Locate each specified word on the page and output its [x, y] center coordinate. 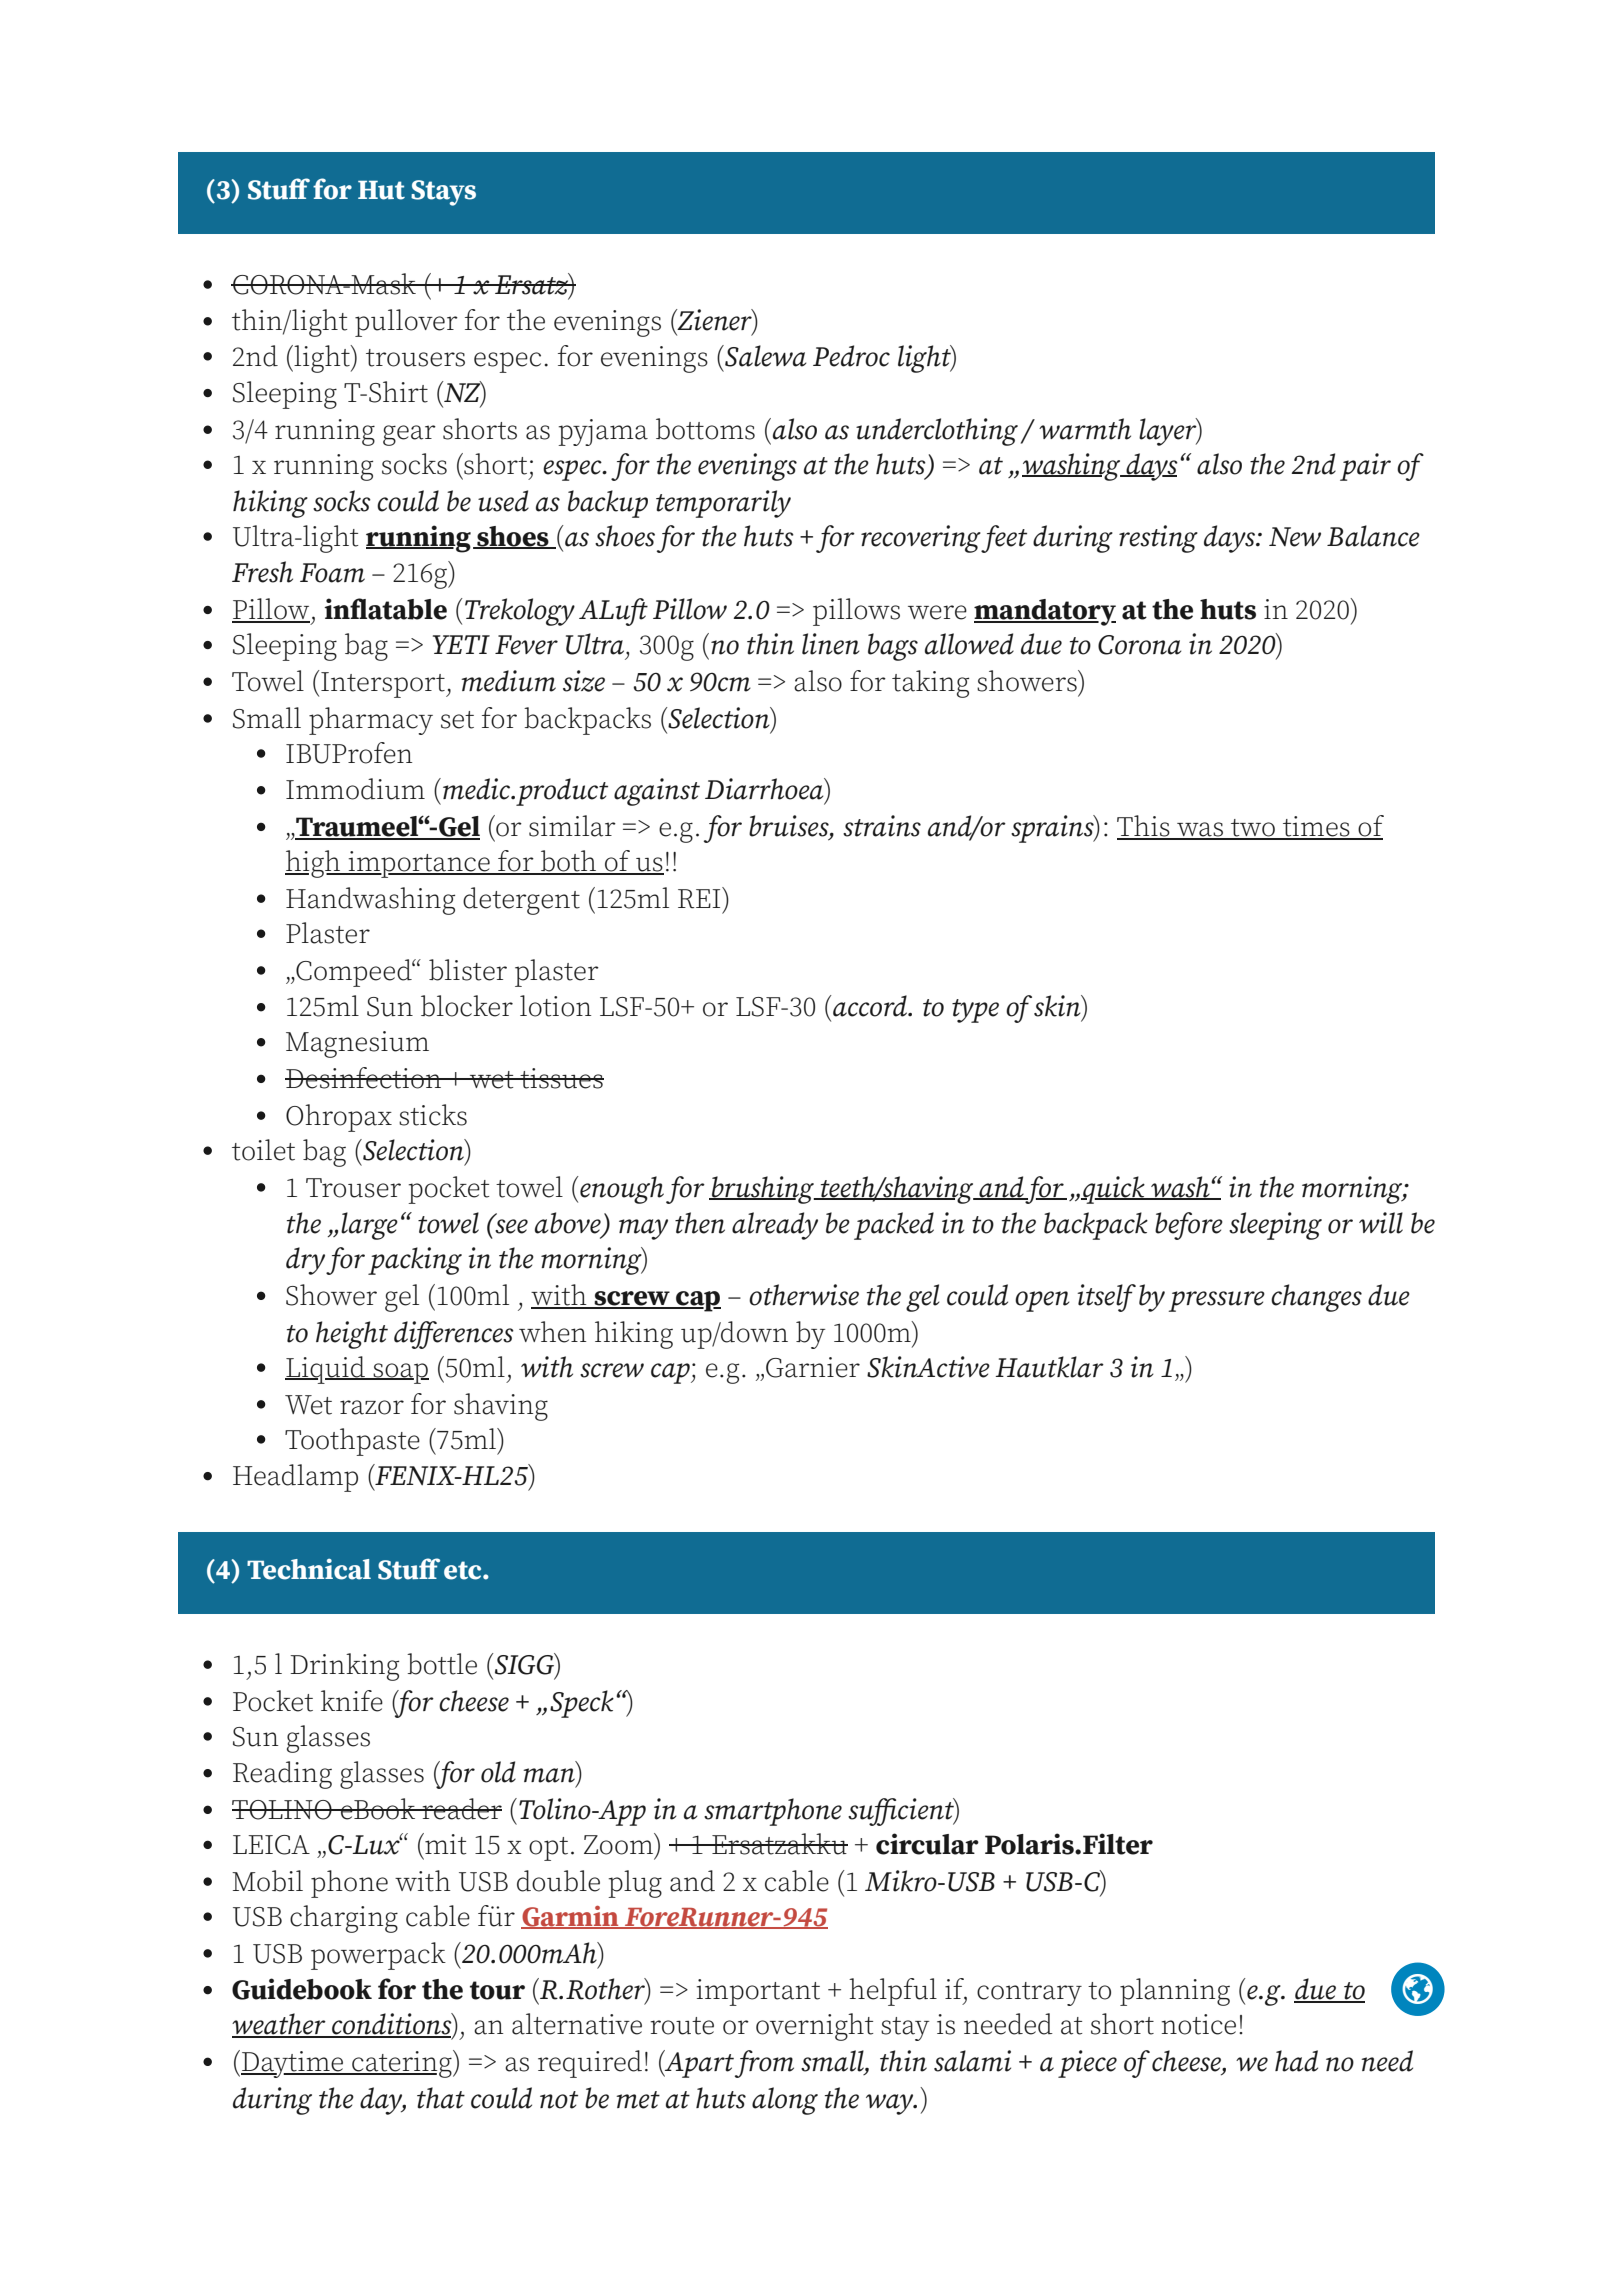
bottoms [705, 429]
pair [1365, 467]
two [1253, 829]
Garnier [813, 1367]
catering [402, 2064]
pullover [406, 323]
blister [468, 970]
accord [870, 1006]
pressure [1216, 1301]
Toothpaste [352, 1442]
